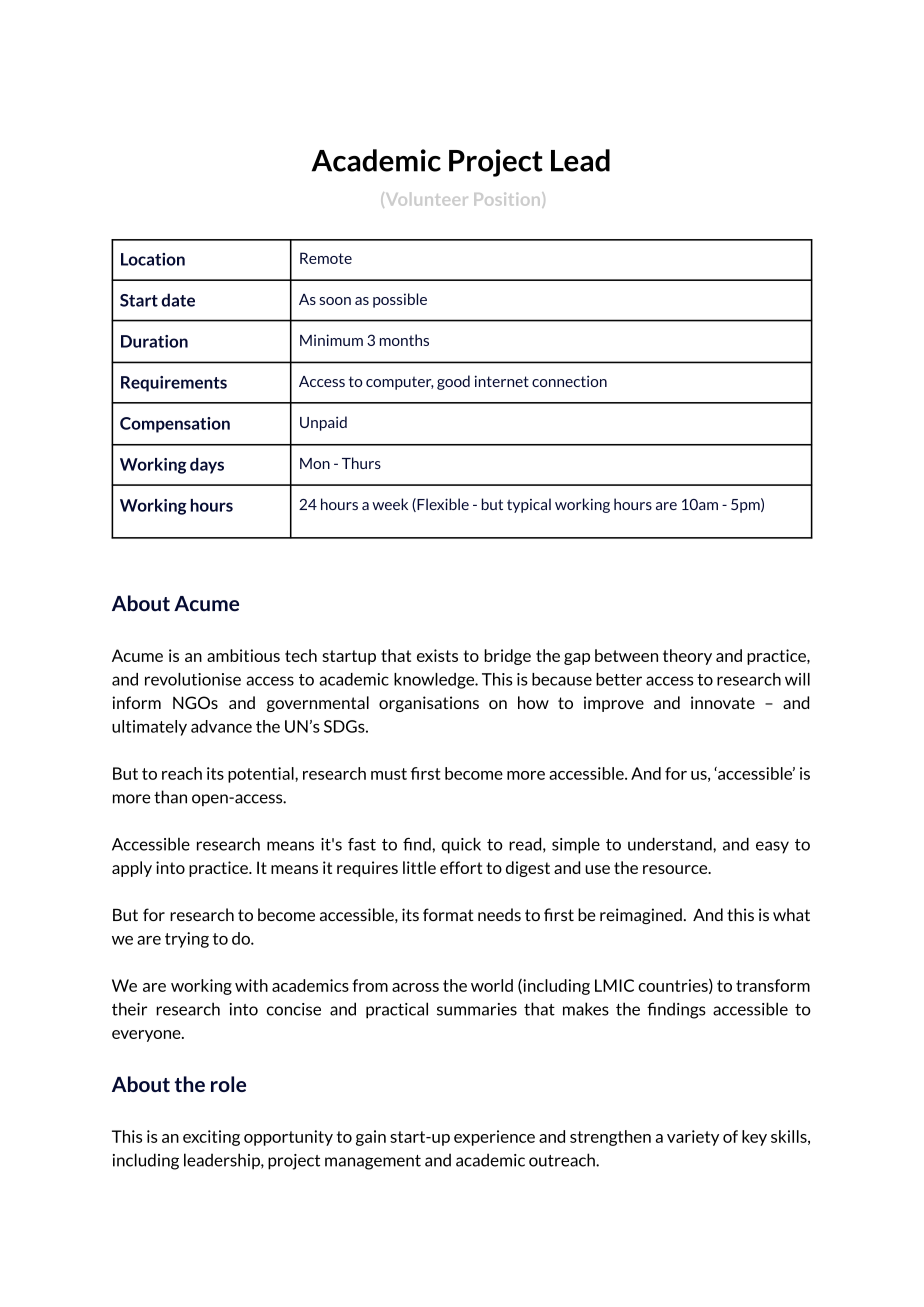 The width and height of the document is (924, 1307). I want to click on understand, so click(671, 844).
